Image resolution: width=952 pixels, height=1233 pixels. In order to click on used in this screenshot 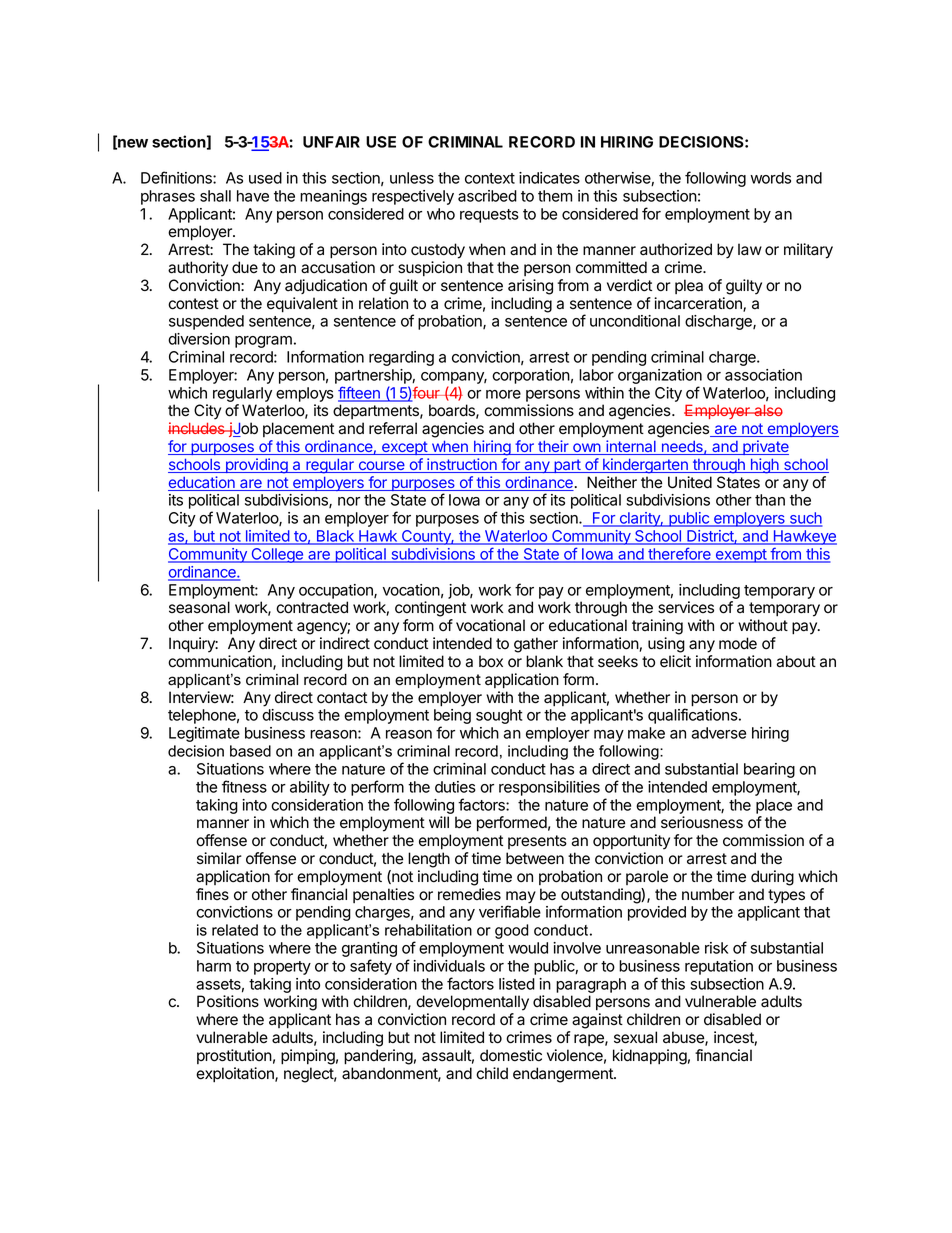, I will do `click(265, 178)`.
